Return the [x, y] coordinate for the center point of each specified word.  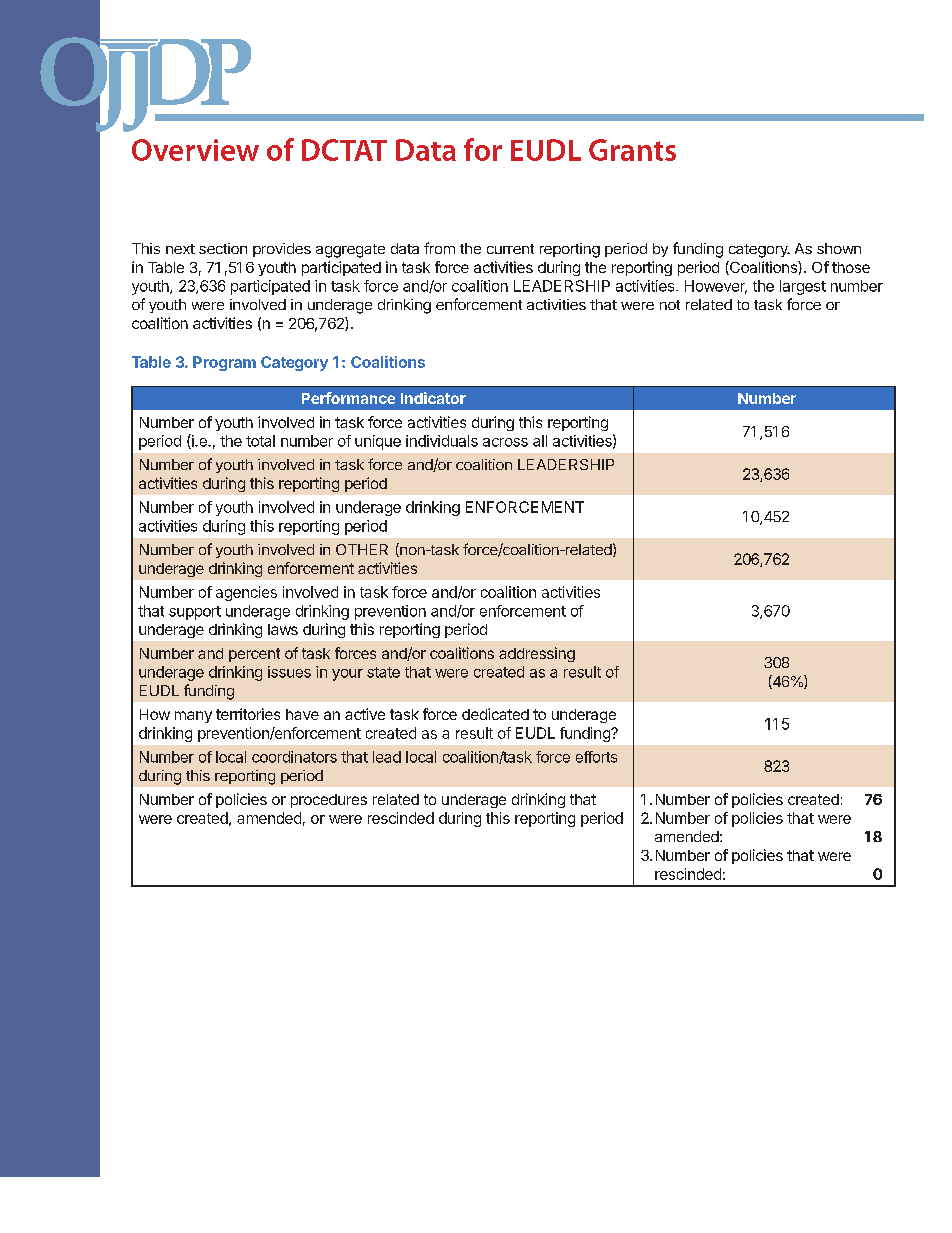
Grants [632, 150]
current [510, 249]
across [505, 442]
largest [803, 287]
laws [283, 629]
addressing [537, 654]
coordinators [294, 757]
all [540, 441]
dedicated [495, 714]
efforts [596, 757]
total [260, 441]
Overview [195, 150]
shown [839, 248]
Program [224, 363]
